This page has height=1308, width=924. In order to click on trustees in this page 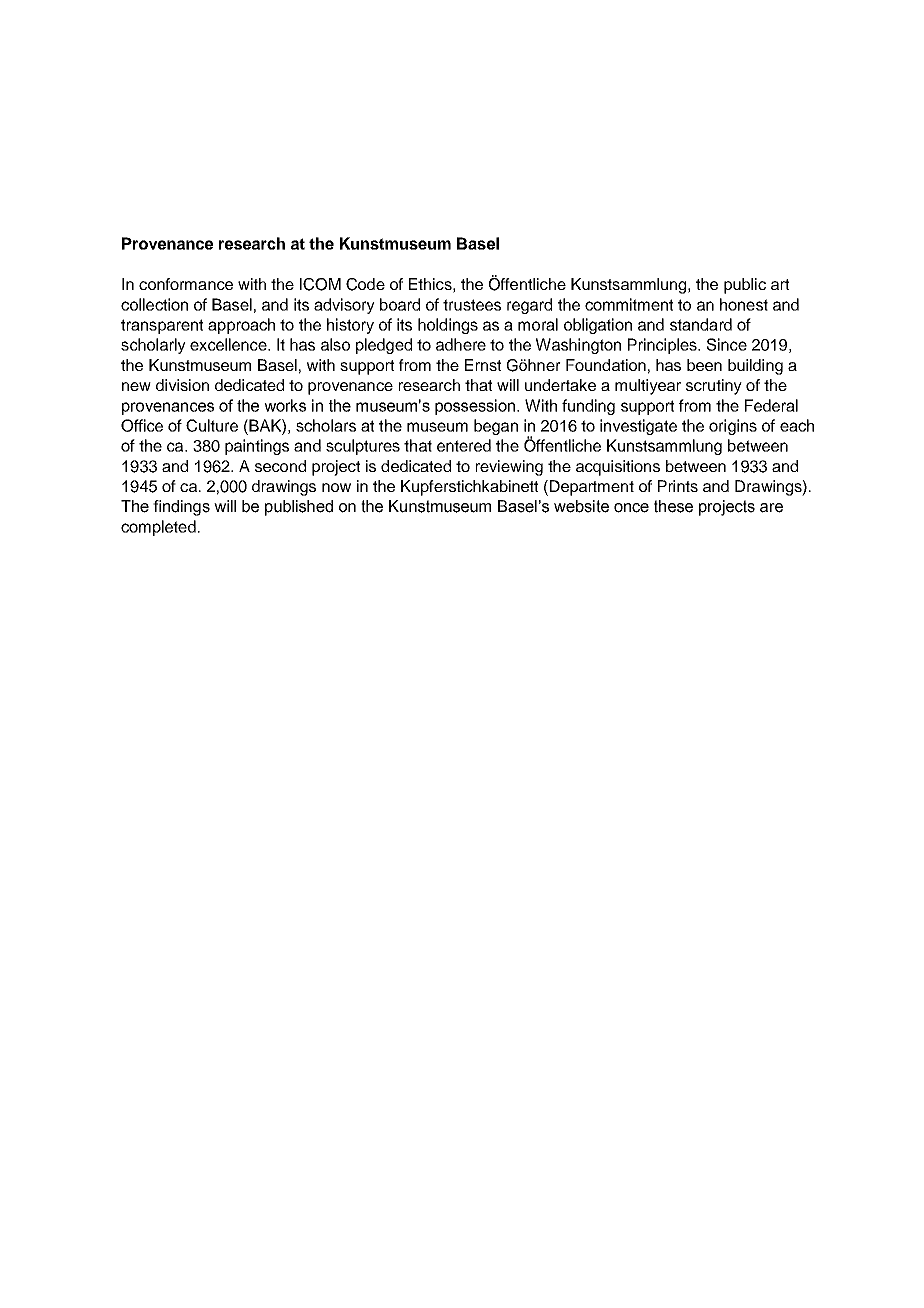, I will do `click(472, 305)`.
